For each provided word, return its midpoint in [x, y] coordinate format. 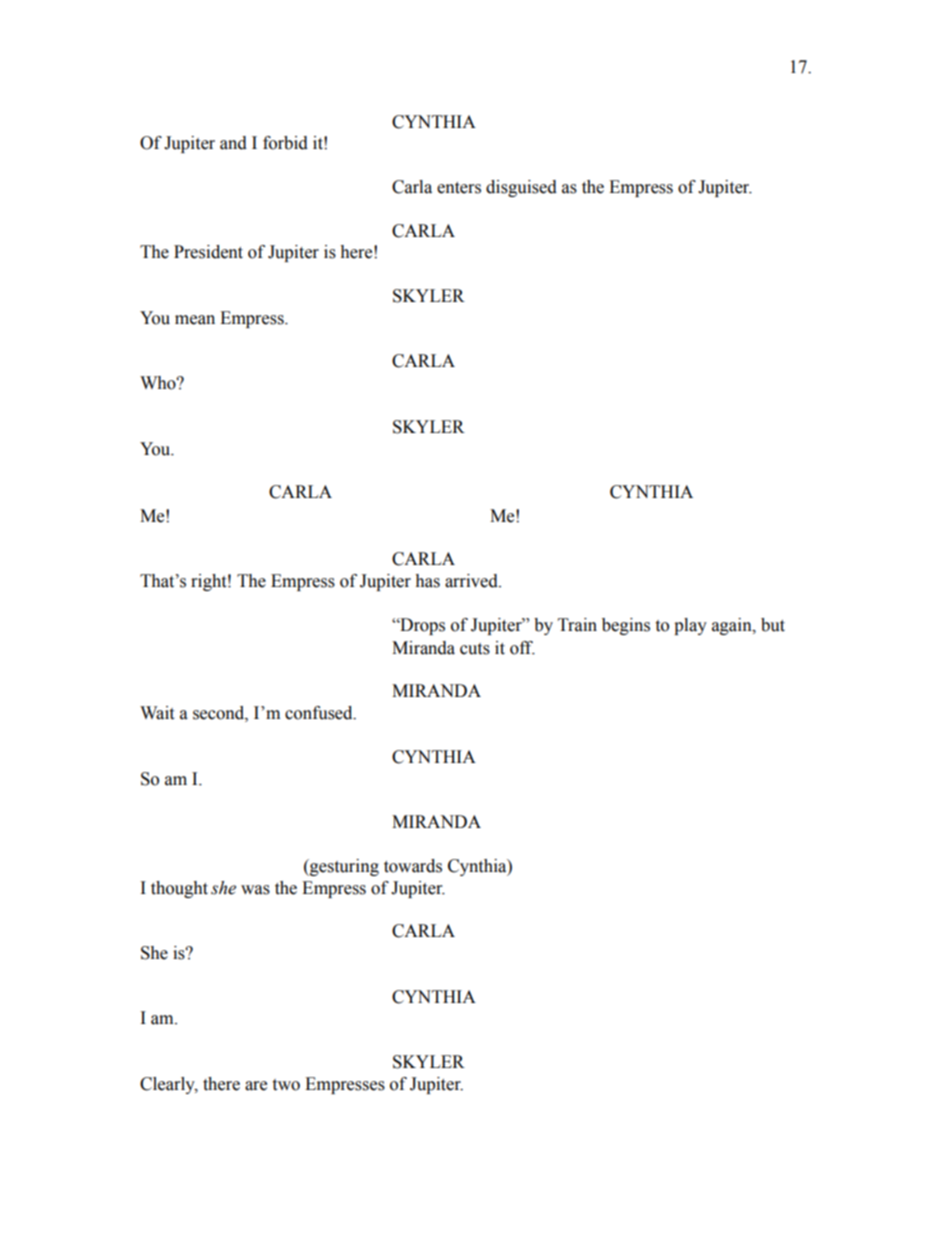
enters [459, 188]
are [256, 1086]
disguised [521, 188]
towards [413, 866]
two [286, 1085]
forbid [285, 143]
